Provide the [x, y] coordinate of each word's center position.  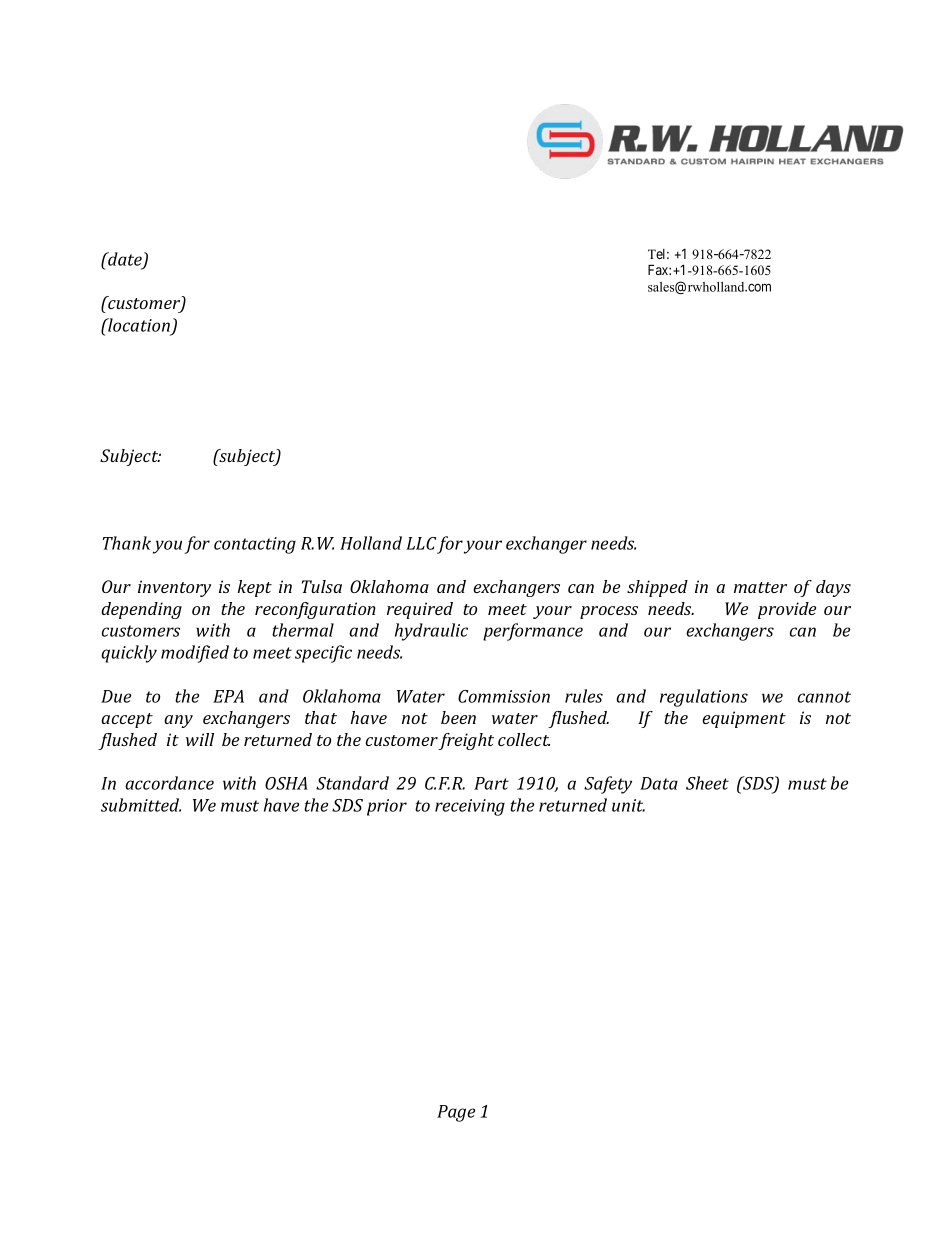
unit [628, 805]
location [138, 325]
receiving [470, 807]
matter [760, 587]
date [125, 260]
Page [456, 1113]
